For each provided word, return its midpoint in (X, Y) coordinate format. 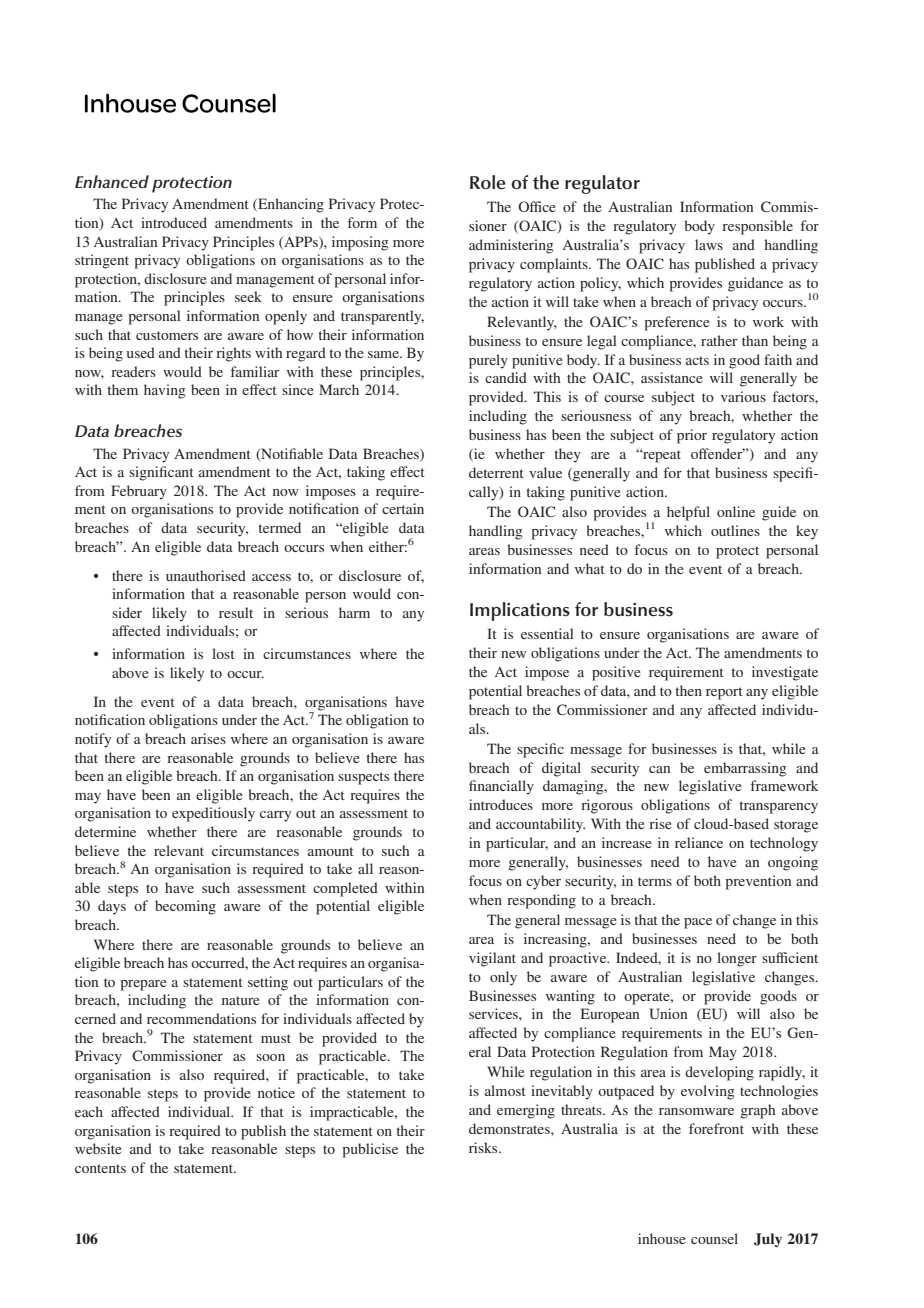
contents (100, 1168)
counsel (714, 1238)
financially (501, 787)
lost (223, 653)
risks (484, 1147)
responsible (757, 227)
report (724, 693)
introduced (174, 222)
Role (488, 182)
